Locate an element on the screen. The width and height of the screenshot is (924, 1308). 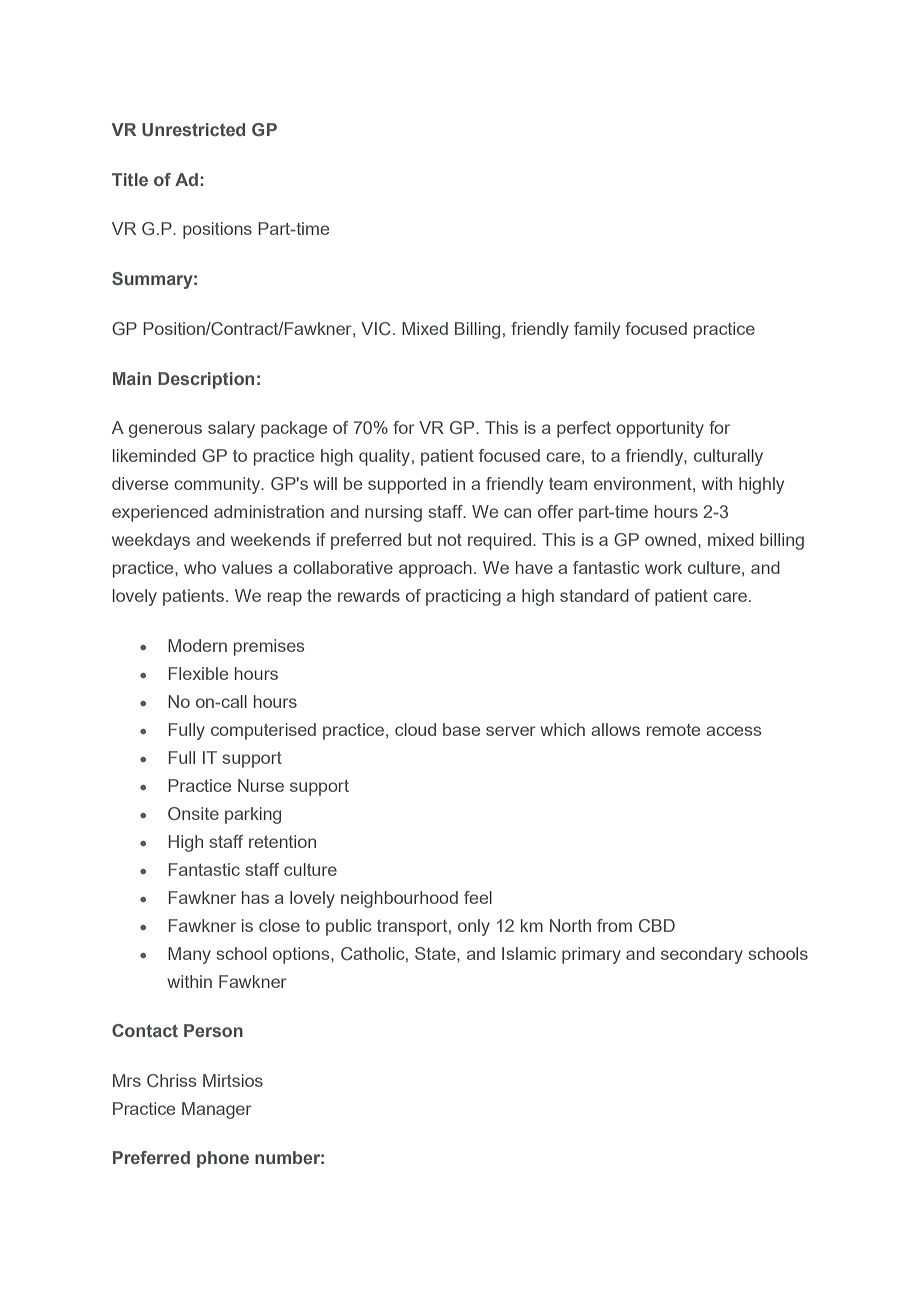
Manager is located at coordinates (217, 1110).
